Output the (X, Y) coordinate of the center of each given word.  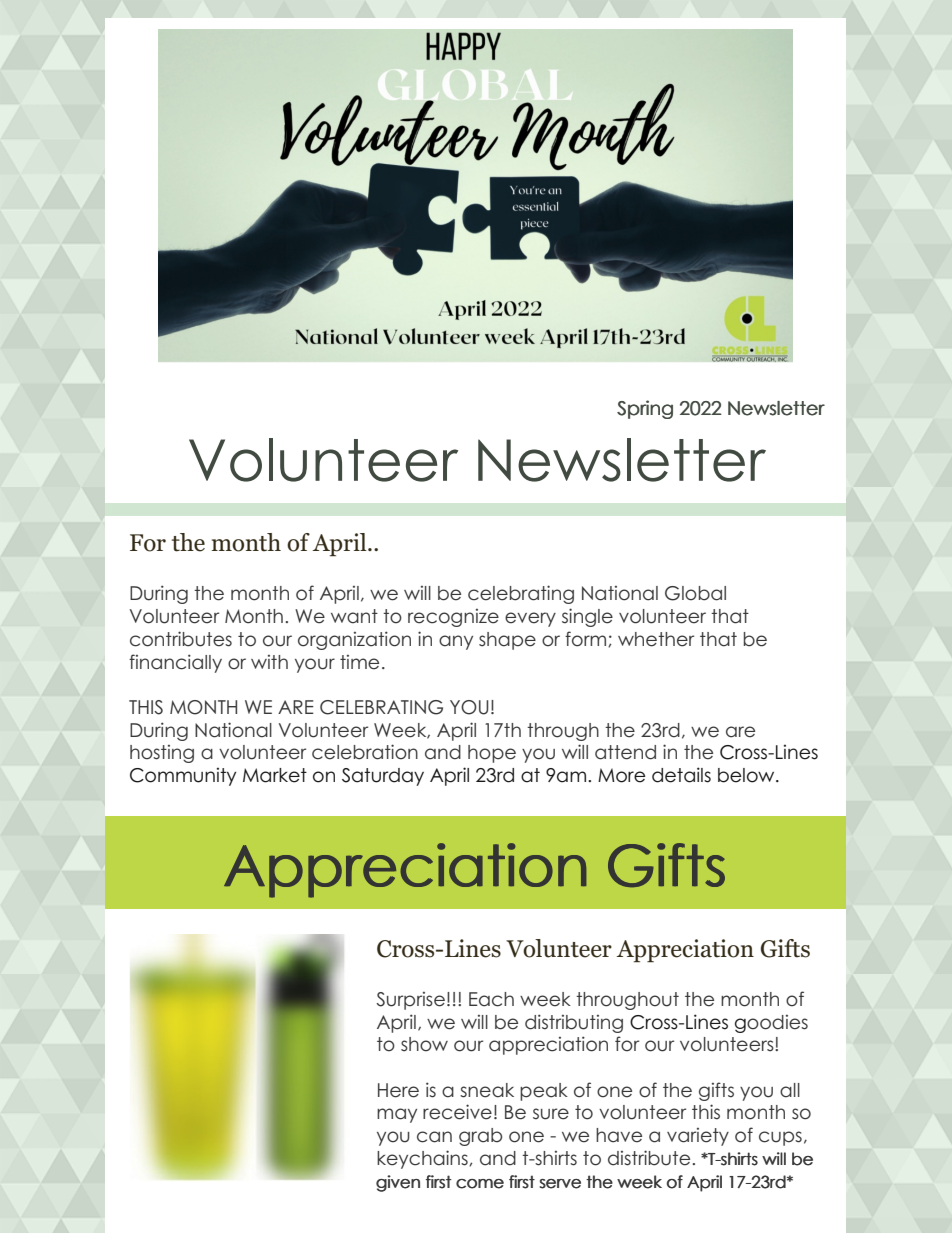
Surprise (410, 1001)
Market (275, 775)
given (398, 1183)
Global (695, 593)
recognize (453, 618)
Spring (645, 409)
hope (492, 754)
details (681, 775)
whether (656, 639)
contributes (181, 639)
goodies (771, 1024)
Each (491, 999)
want (354, 616)
